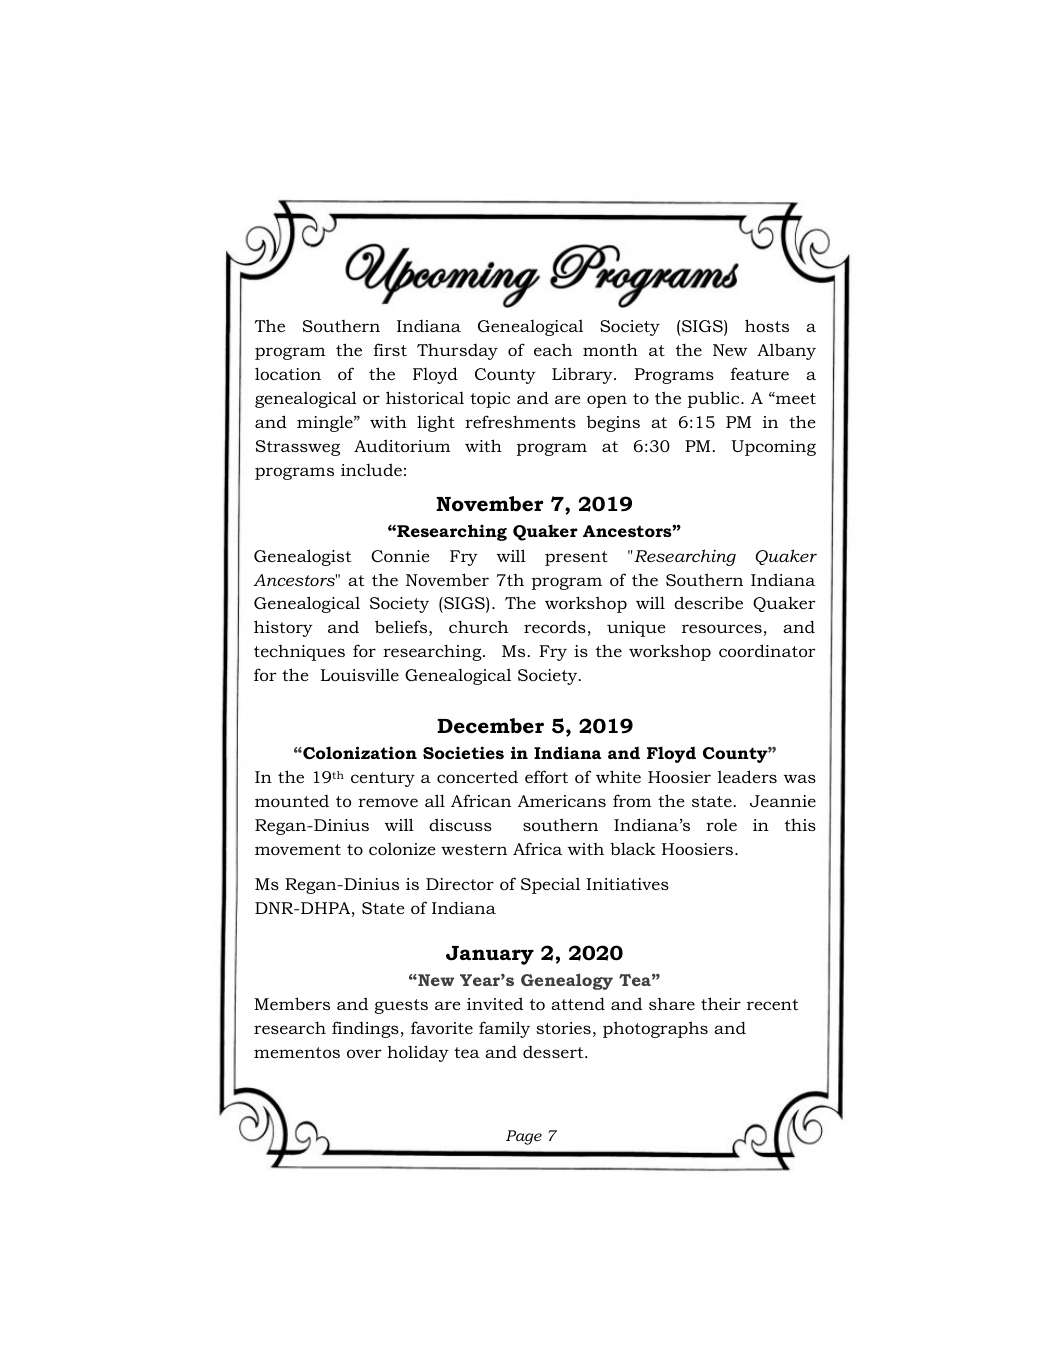  Describe the element at coordinates (747, 776) in the screenshot. I see `leaders` at that location.
